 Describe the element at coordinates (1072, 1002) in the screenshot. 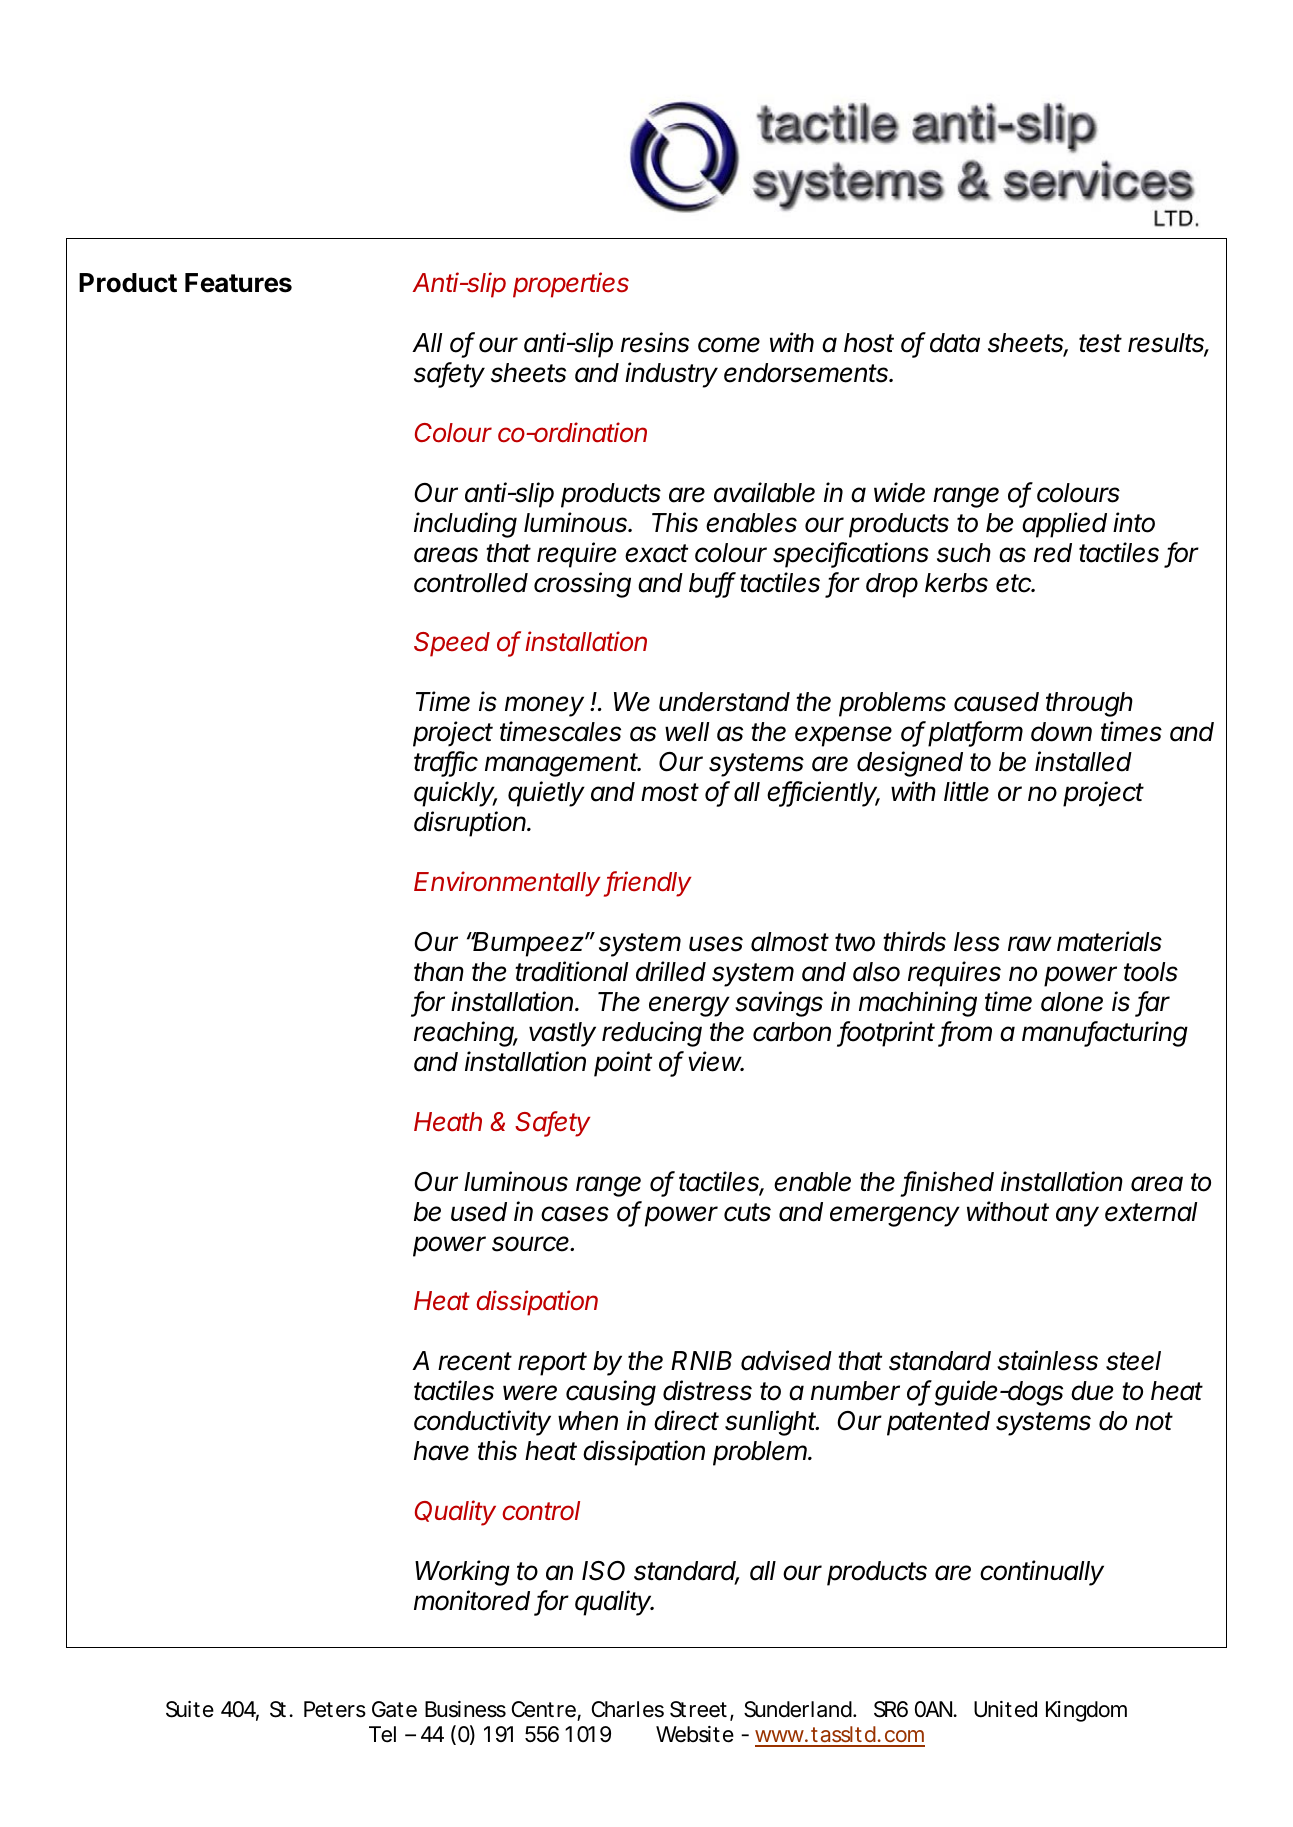

I see `alone` at that location.
